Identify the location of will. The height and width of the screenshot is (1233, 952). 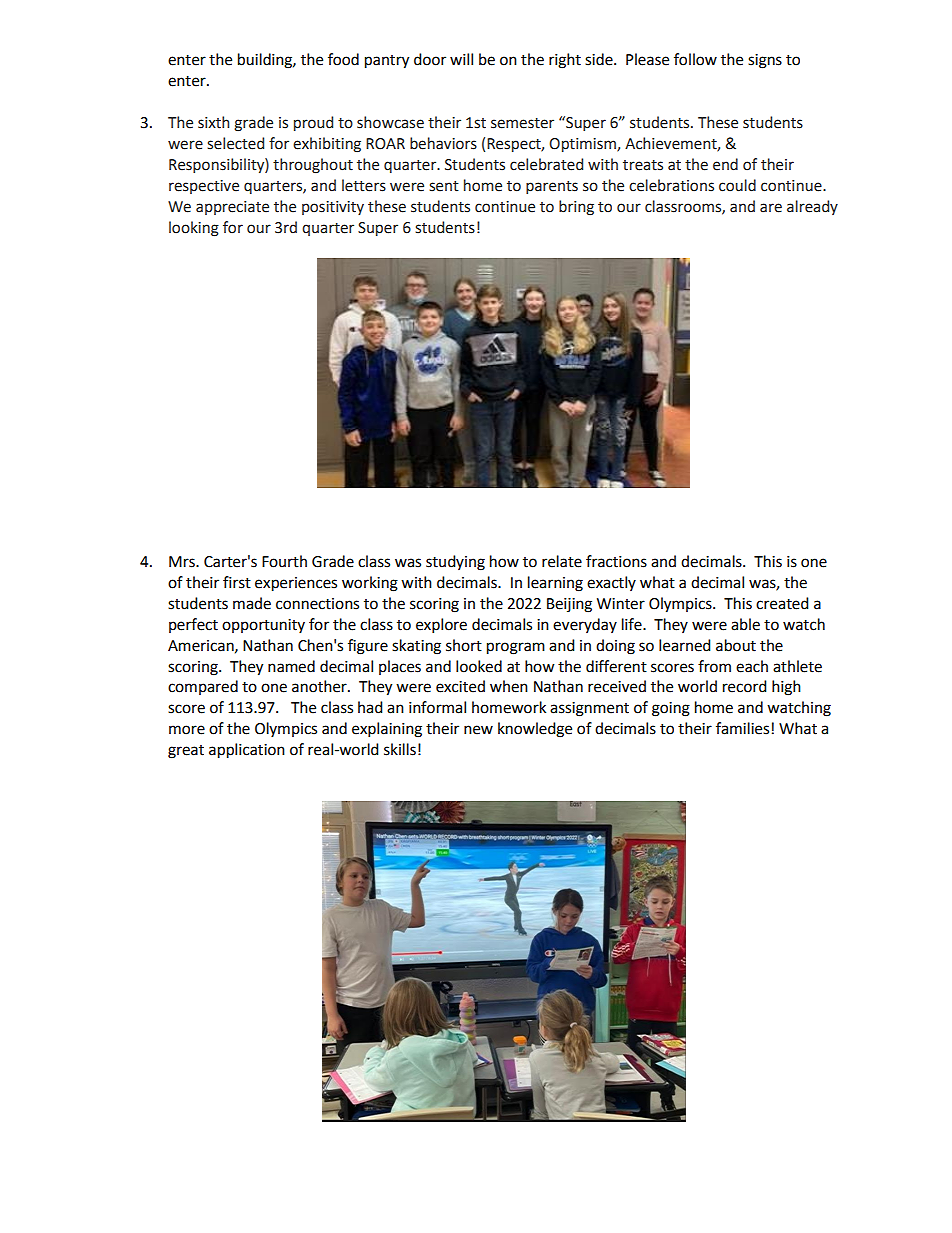
(461, 59).
